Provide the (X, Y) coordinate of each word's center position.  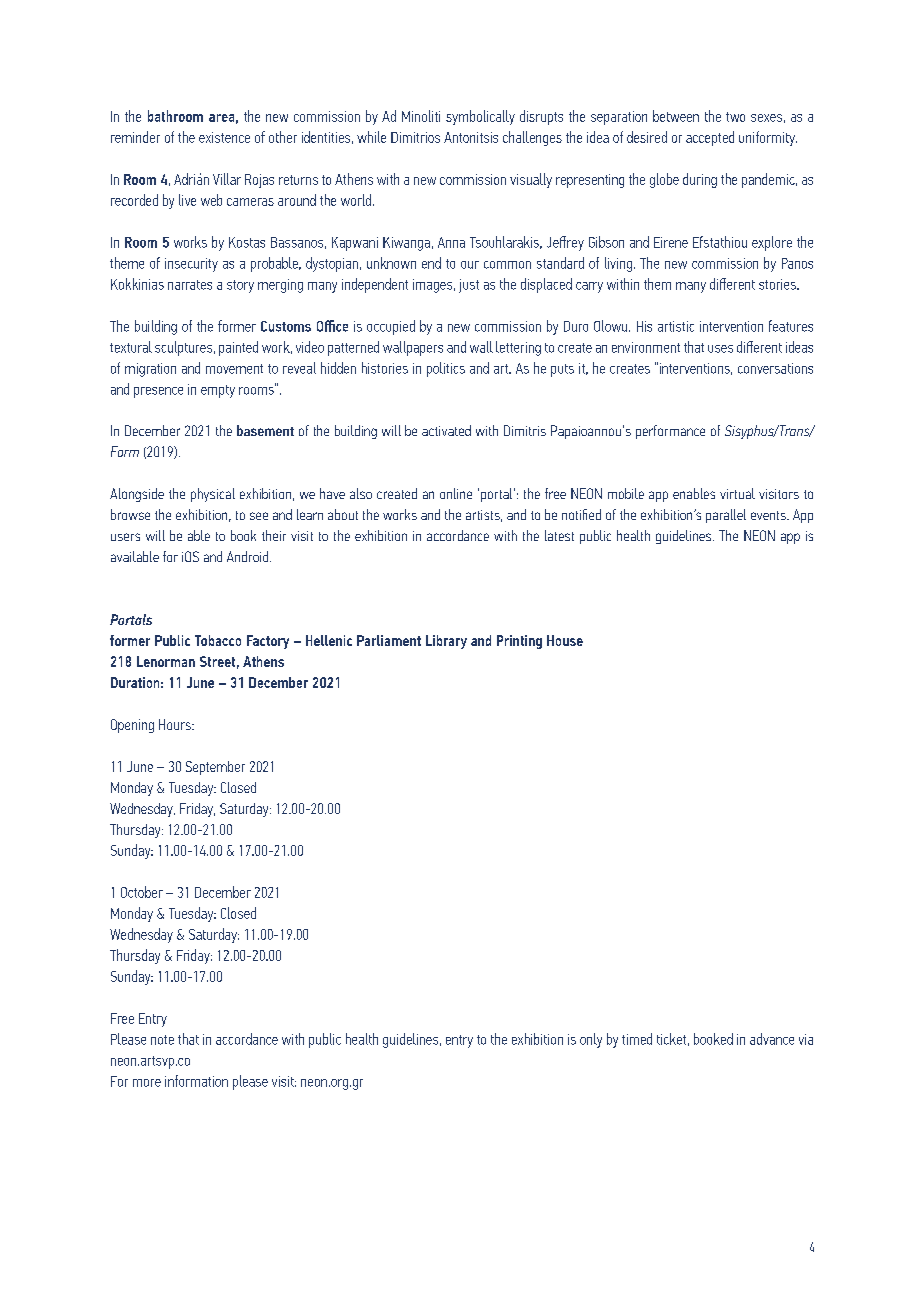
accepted (710, 138)
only (591, 1040)
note (162, 1040)
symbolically (480, 117)
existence (224, 137)
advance (772, 1039)
